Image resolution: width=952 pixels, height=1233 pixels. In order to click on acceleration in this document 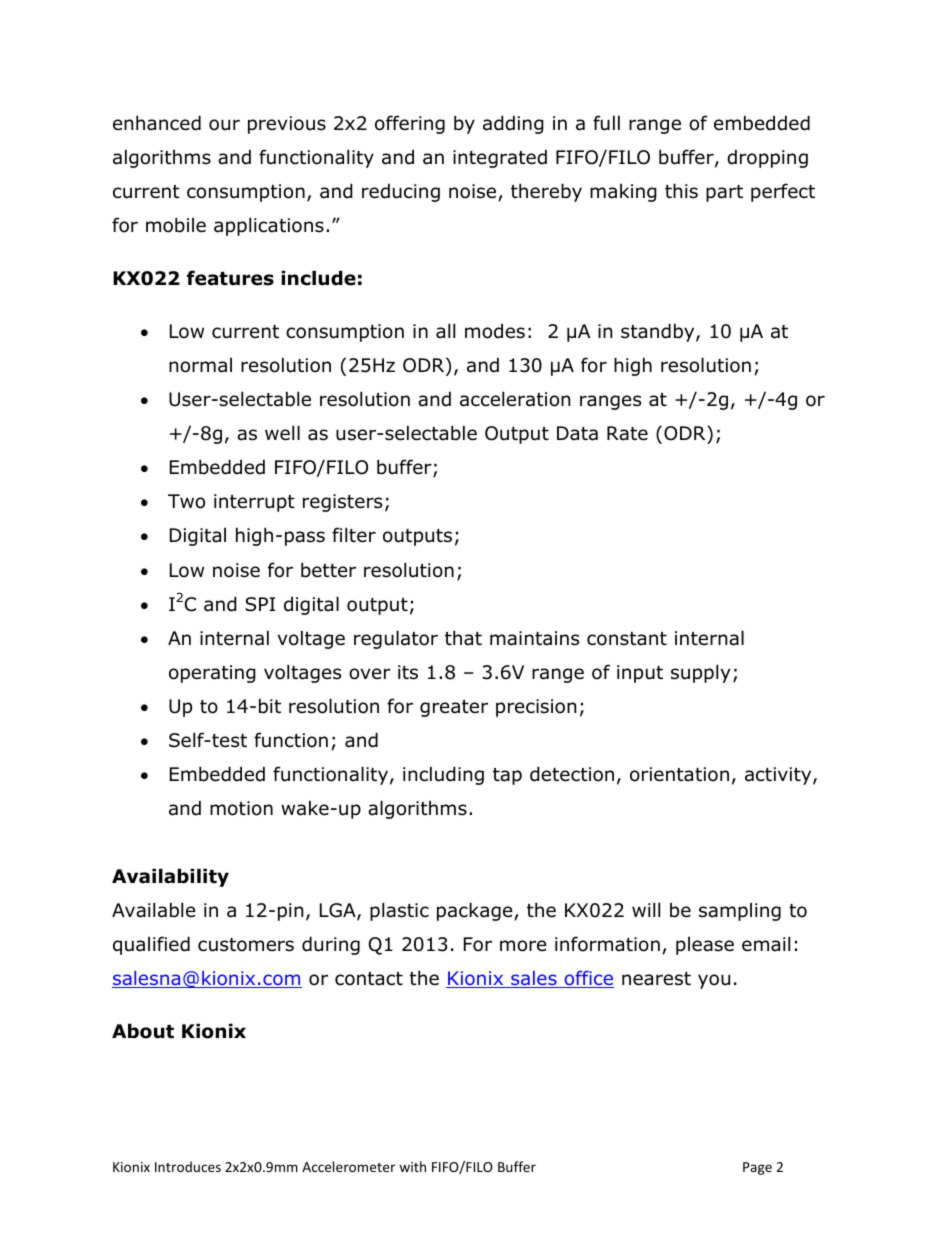, I will do `click(515, 399)`.
